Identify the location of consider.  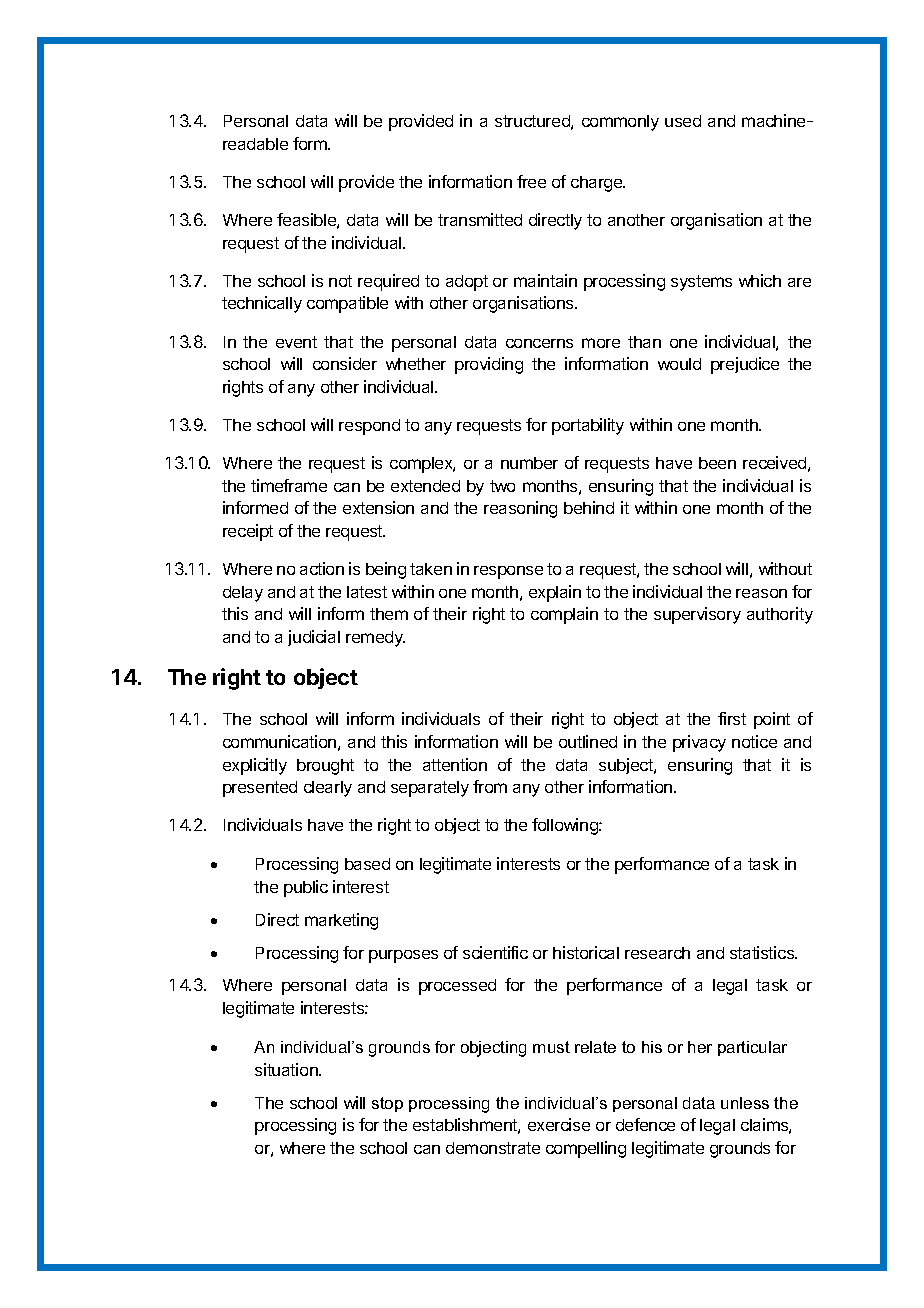
(345, 363).
